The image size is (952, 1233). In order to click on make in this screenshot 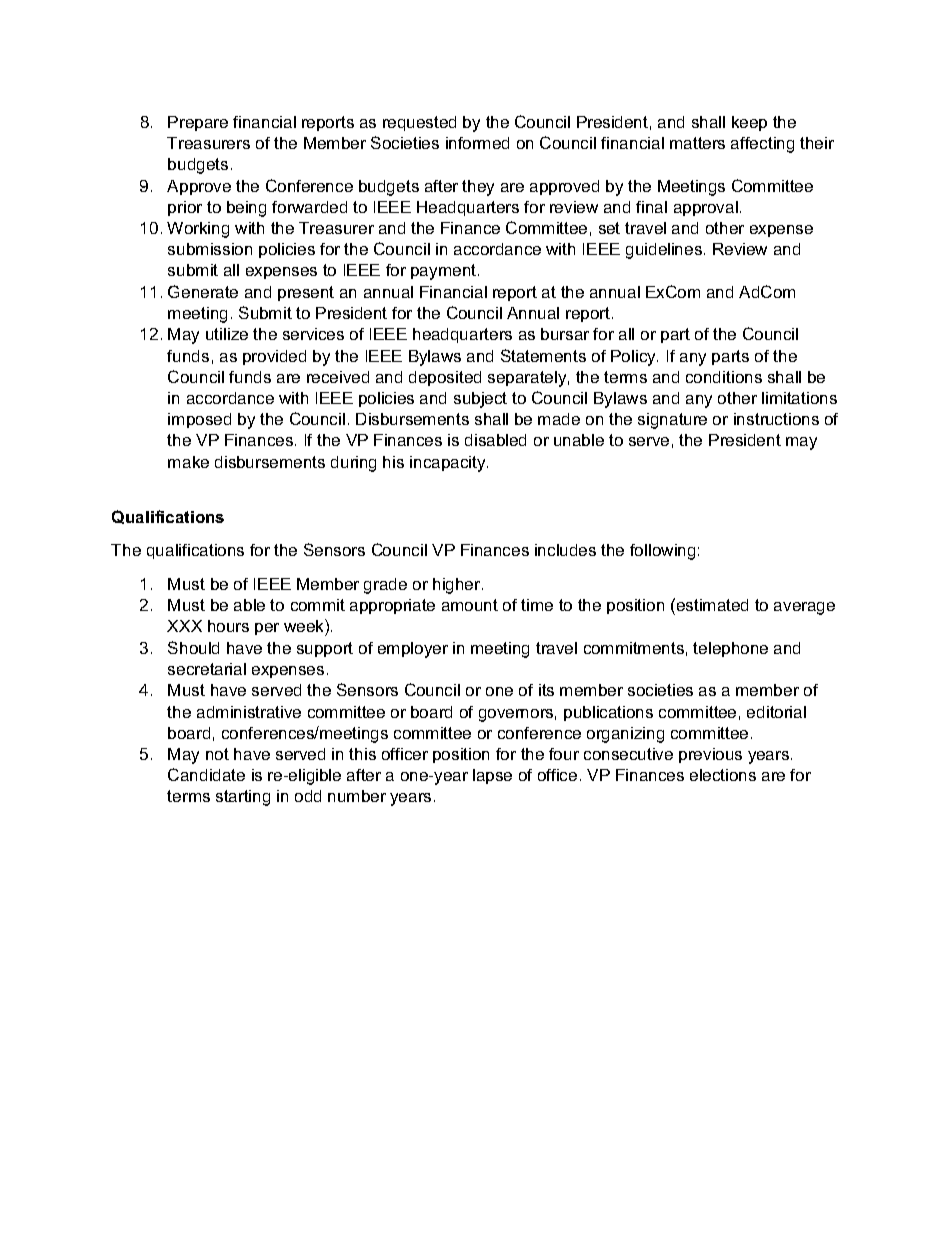, I will do `click(188, 462)`.
